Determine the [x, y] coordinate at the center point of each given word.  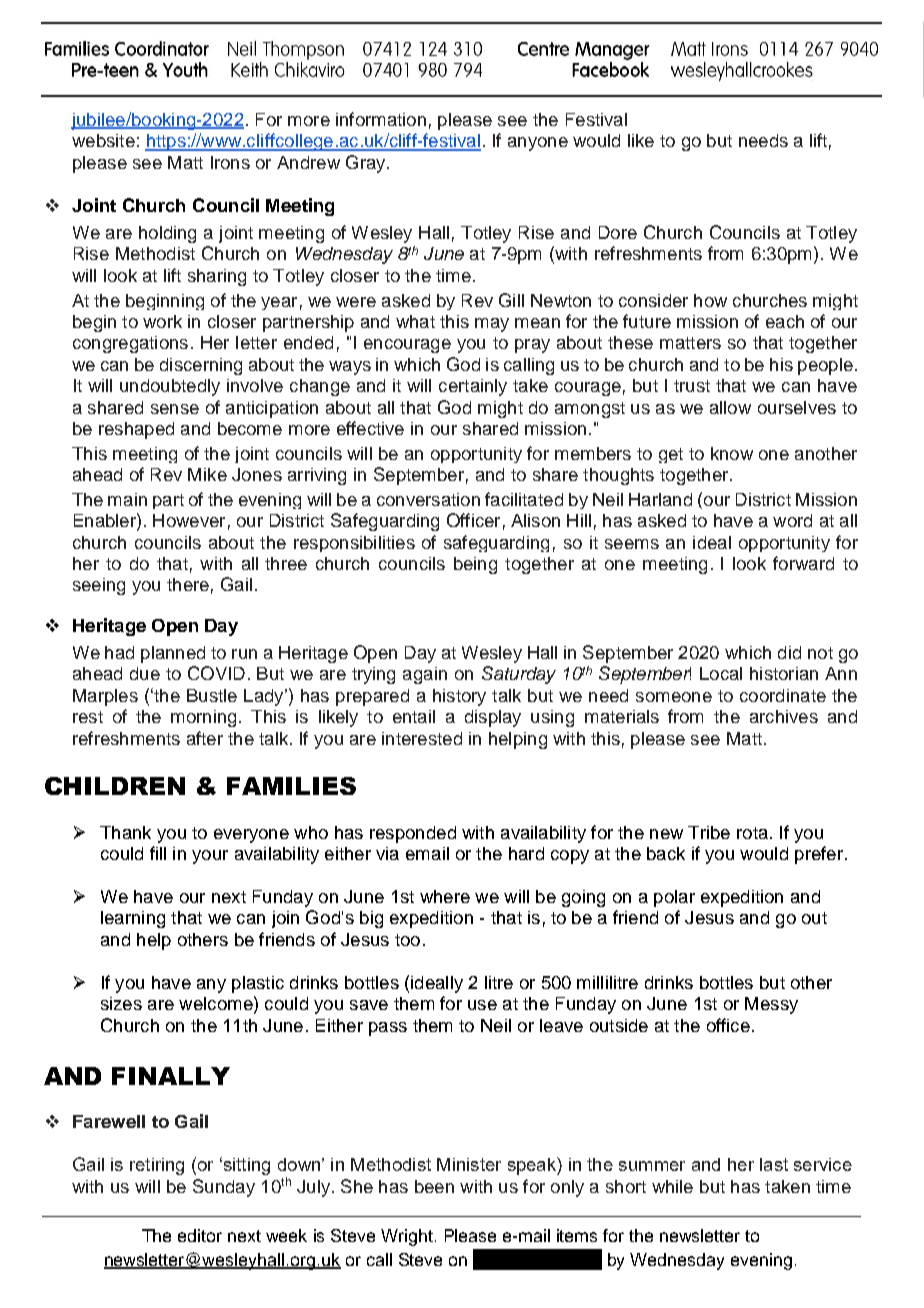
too [407, 940]
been [434, 1186]
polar [674, 898]
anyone [538, 144]
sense [175, 409]
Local [721, 673]
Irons [230, 162]
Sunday [224, 1188]
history [459, 697]
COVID [216, 673]
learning [133, 919]
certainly [473, 387]
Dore [618, 232]
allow [730, 407]
